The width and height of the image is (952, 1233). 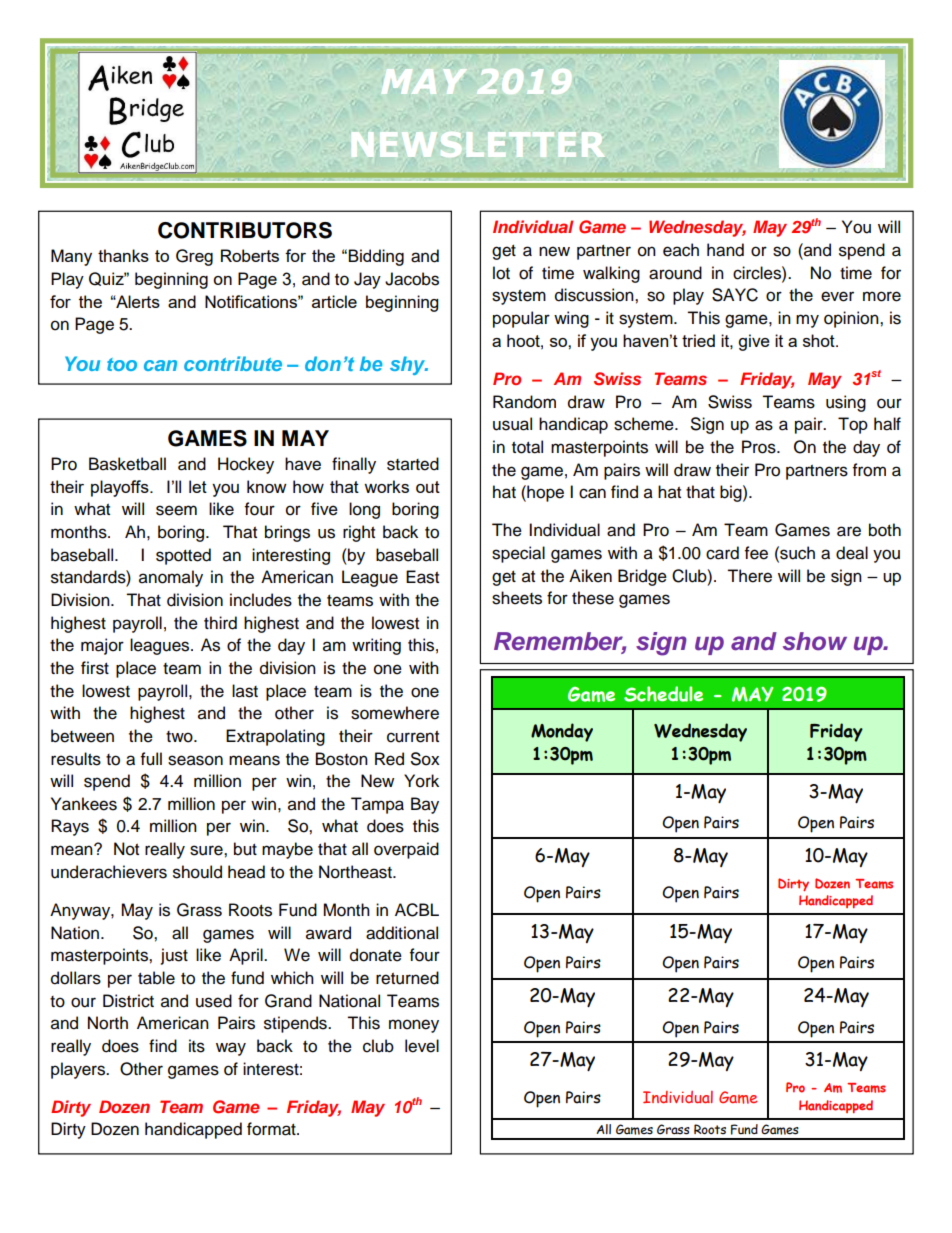 What do you see at coordinates (760, 447) in the image?
I see `Pros` at bounding box center [760, 447].
